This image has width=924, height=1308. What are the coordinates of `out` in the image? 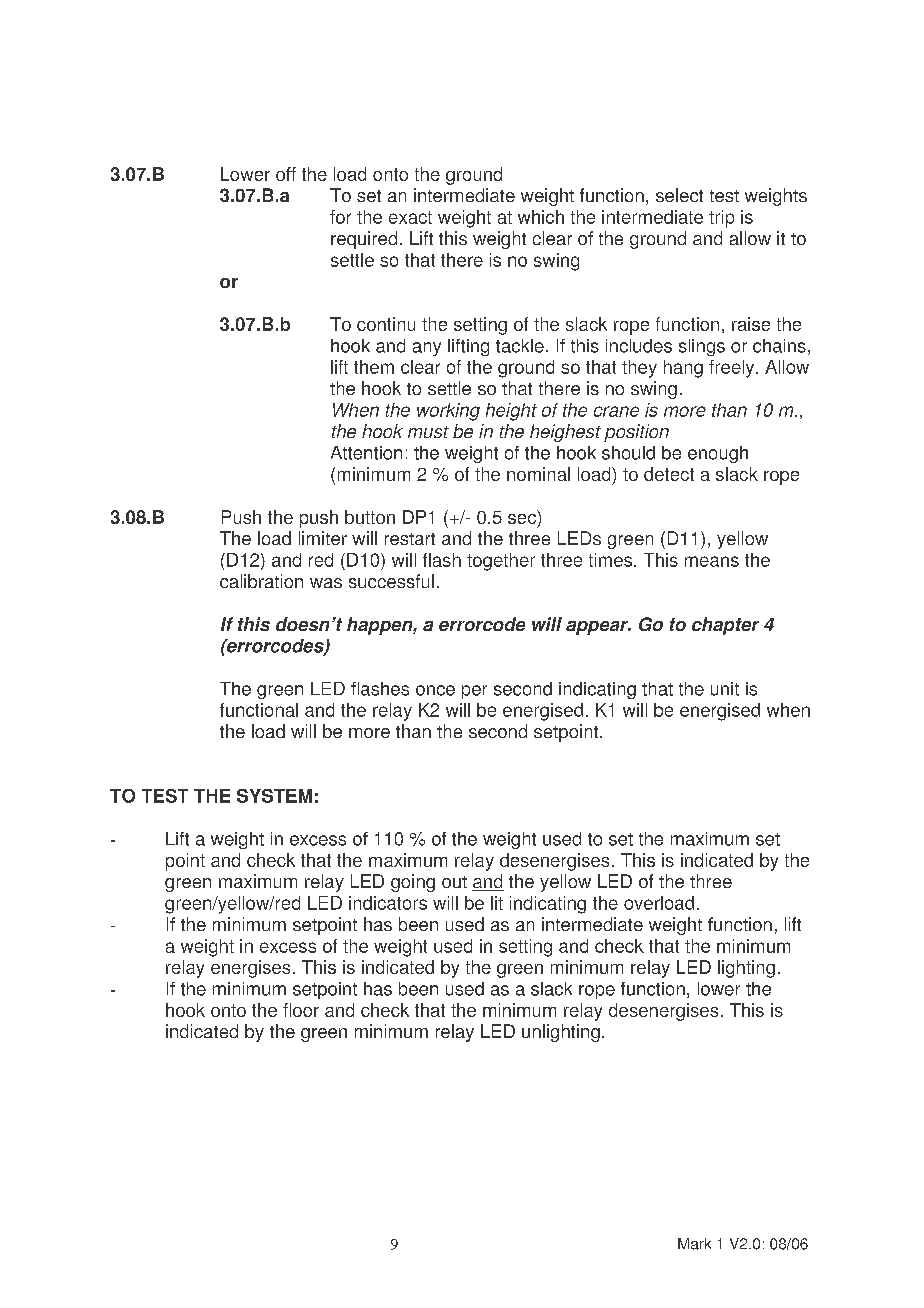 It's located at (454, 882).
